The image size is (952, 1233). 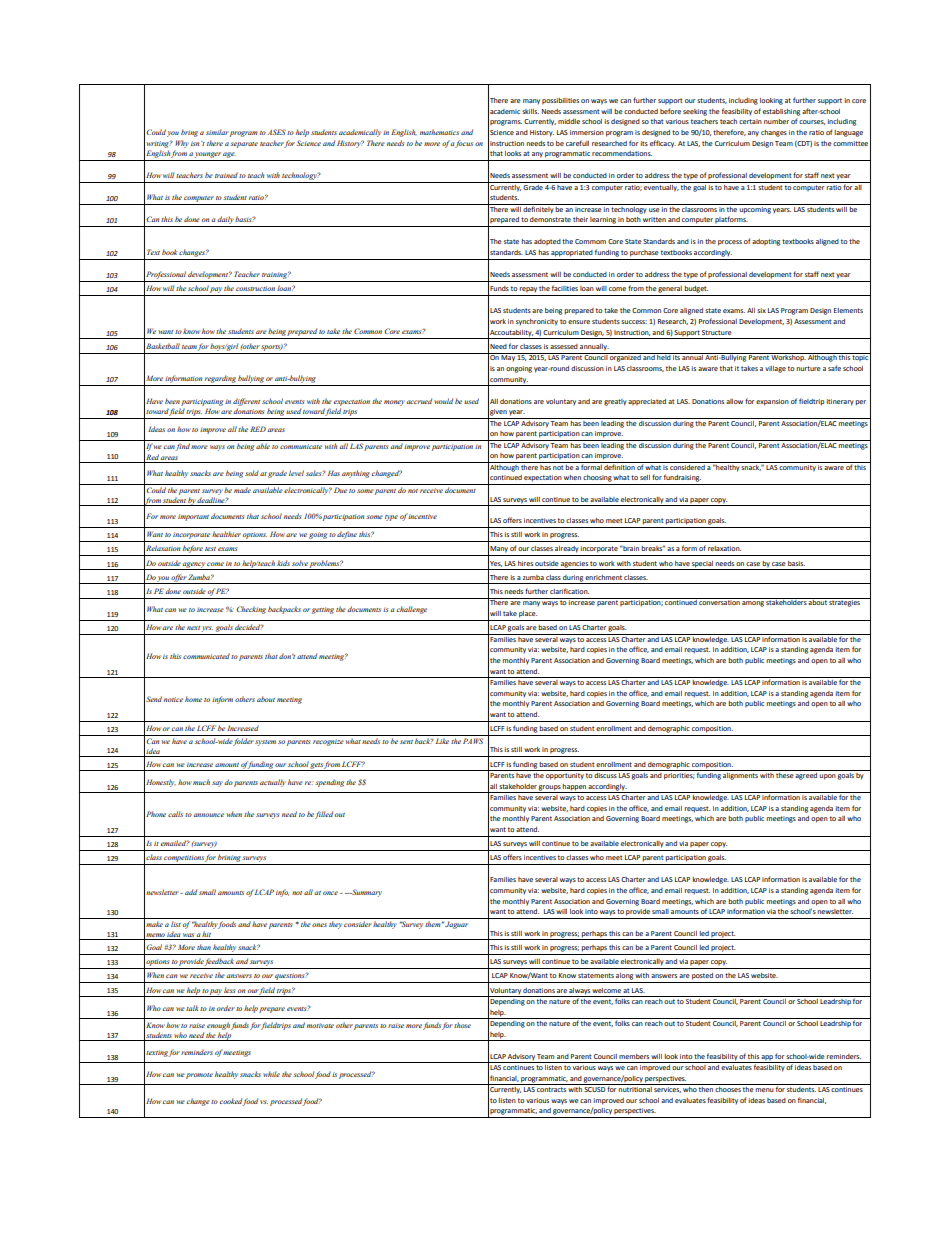 I want to click on menu, so click(x=764, y=1090).
